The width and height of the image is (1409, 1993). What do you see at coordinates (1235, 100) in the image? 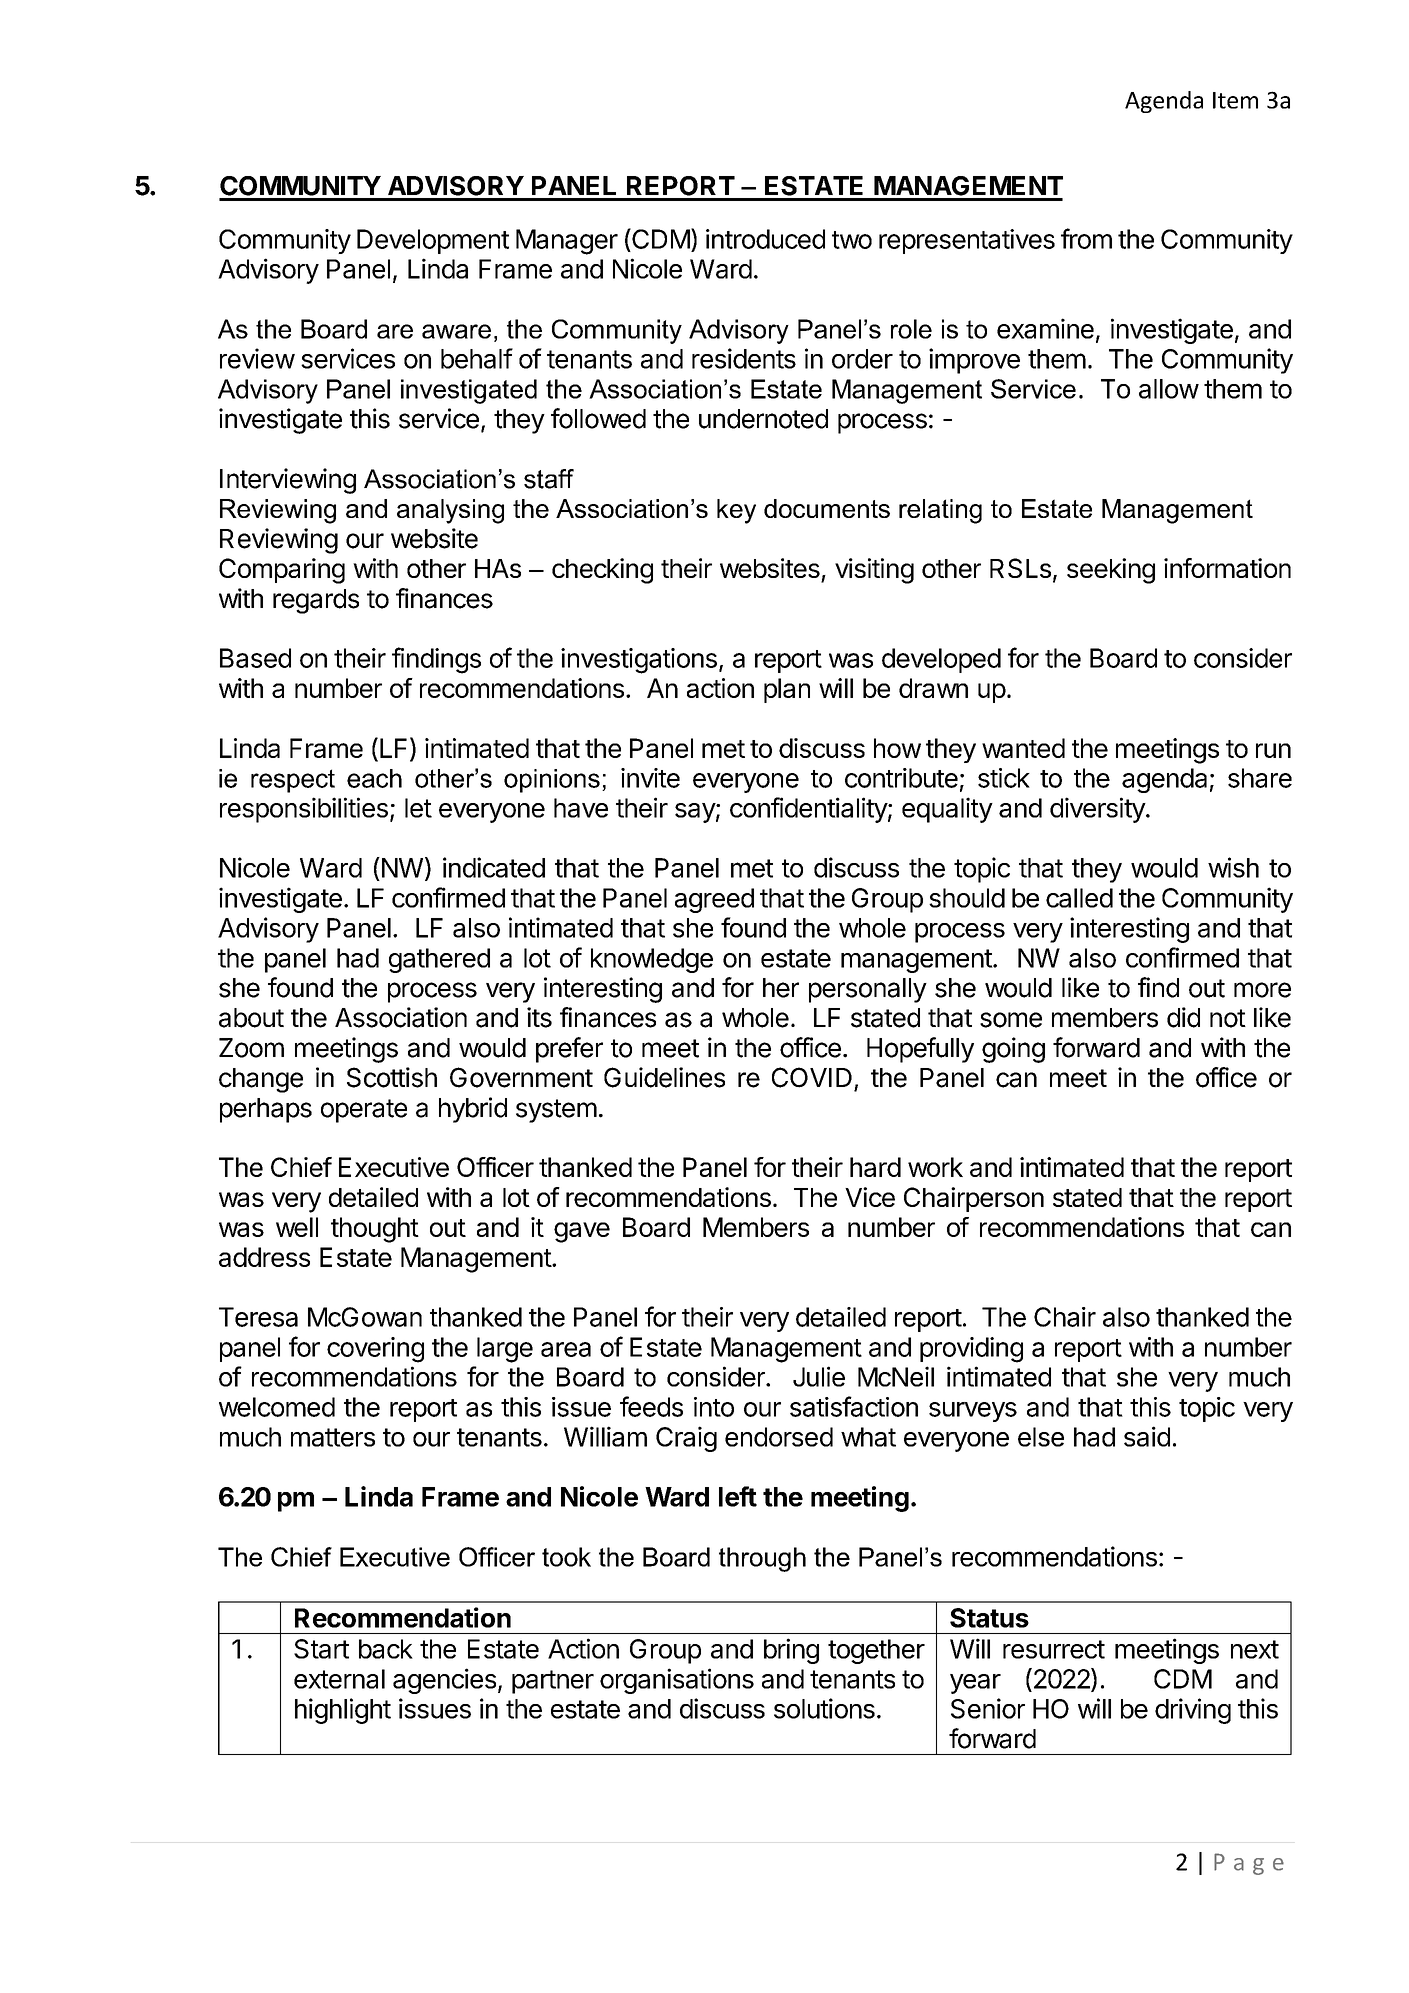
I see `Item` at bounding box center [1235, 100].
